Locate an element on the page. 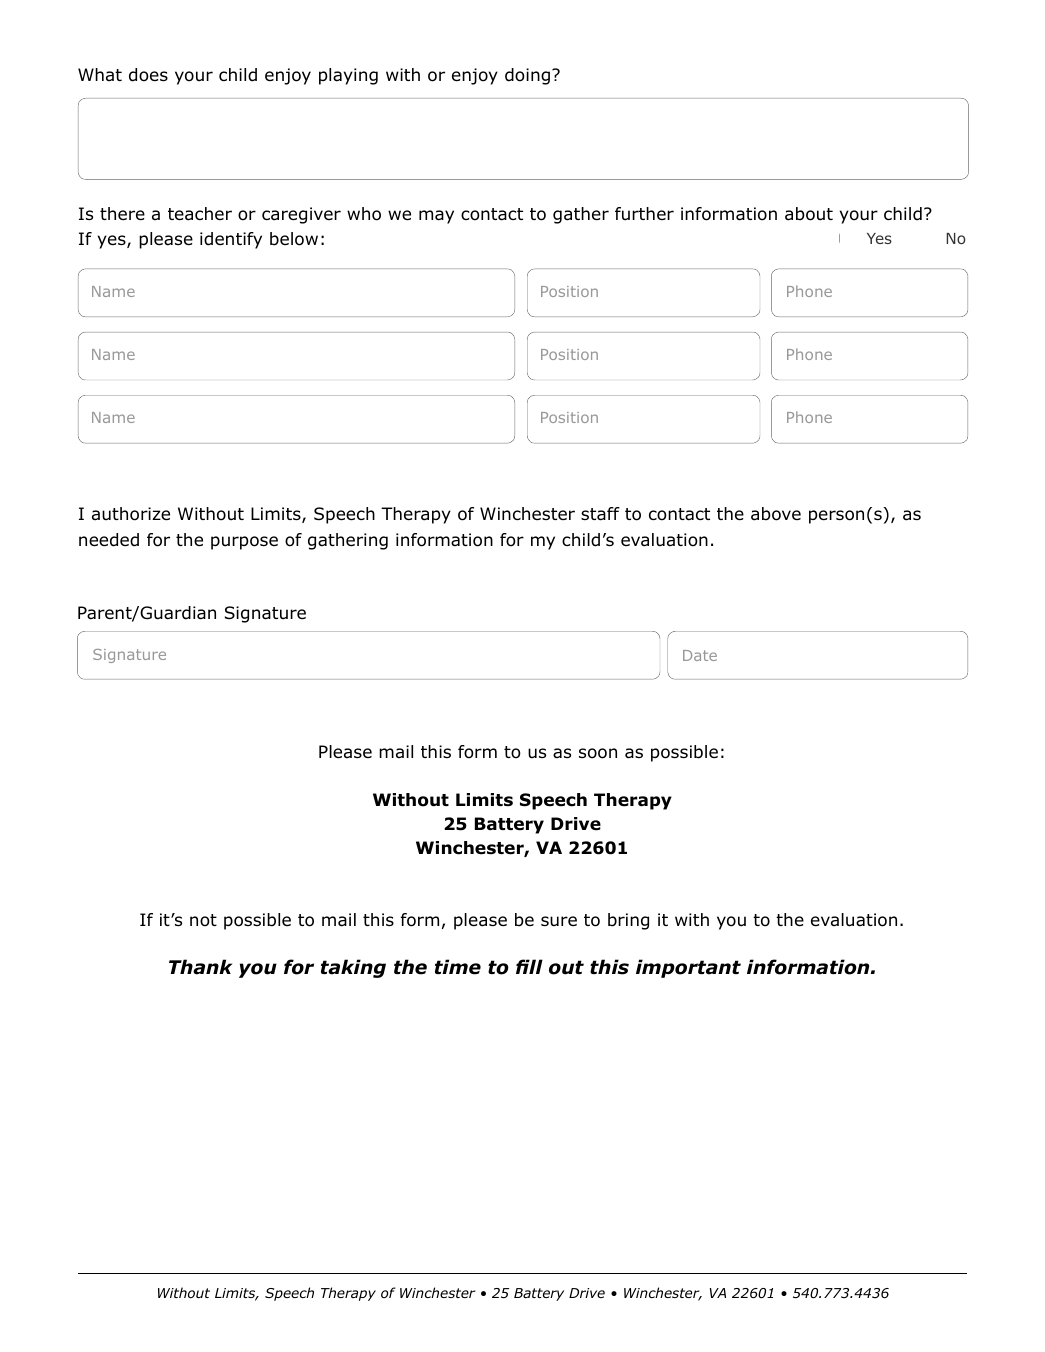  staff is located at coordinates (600, 514).
